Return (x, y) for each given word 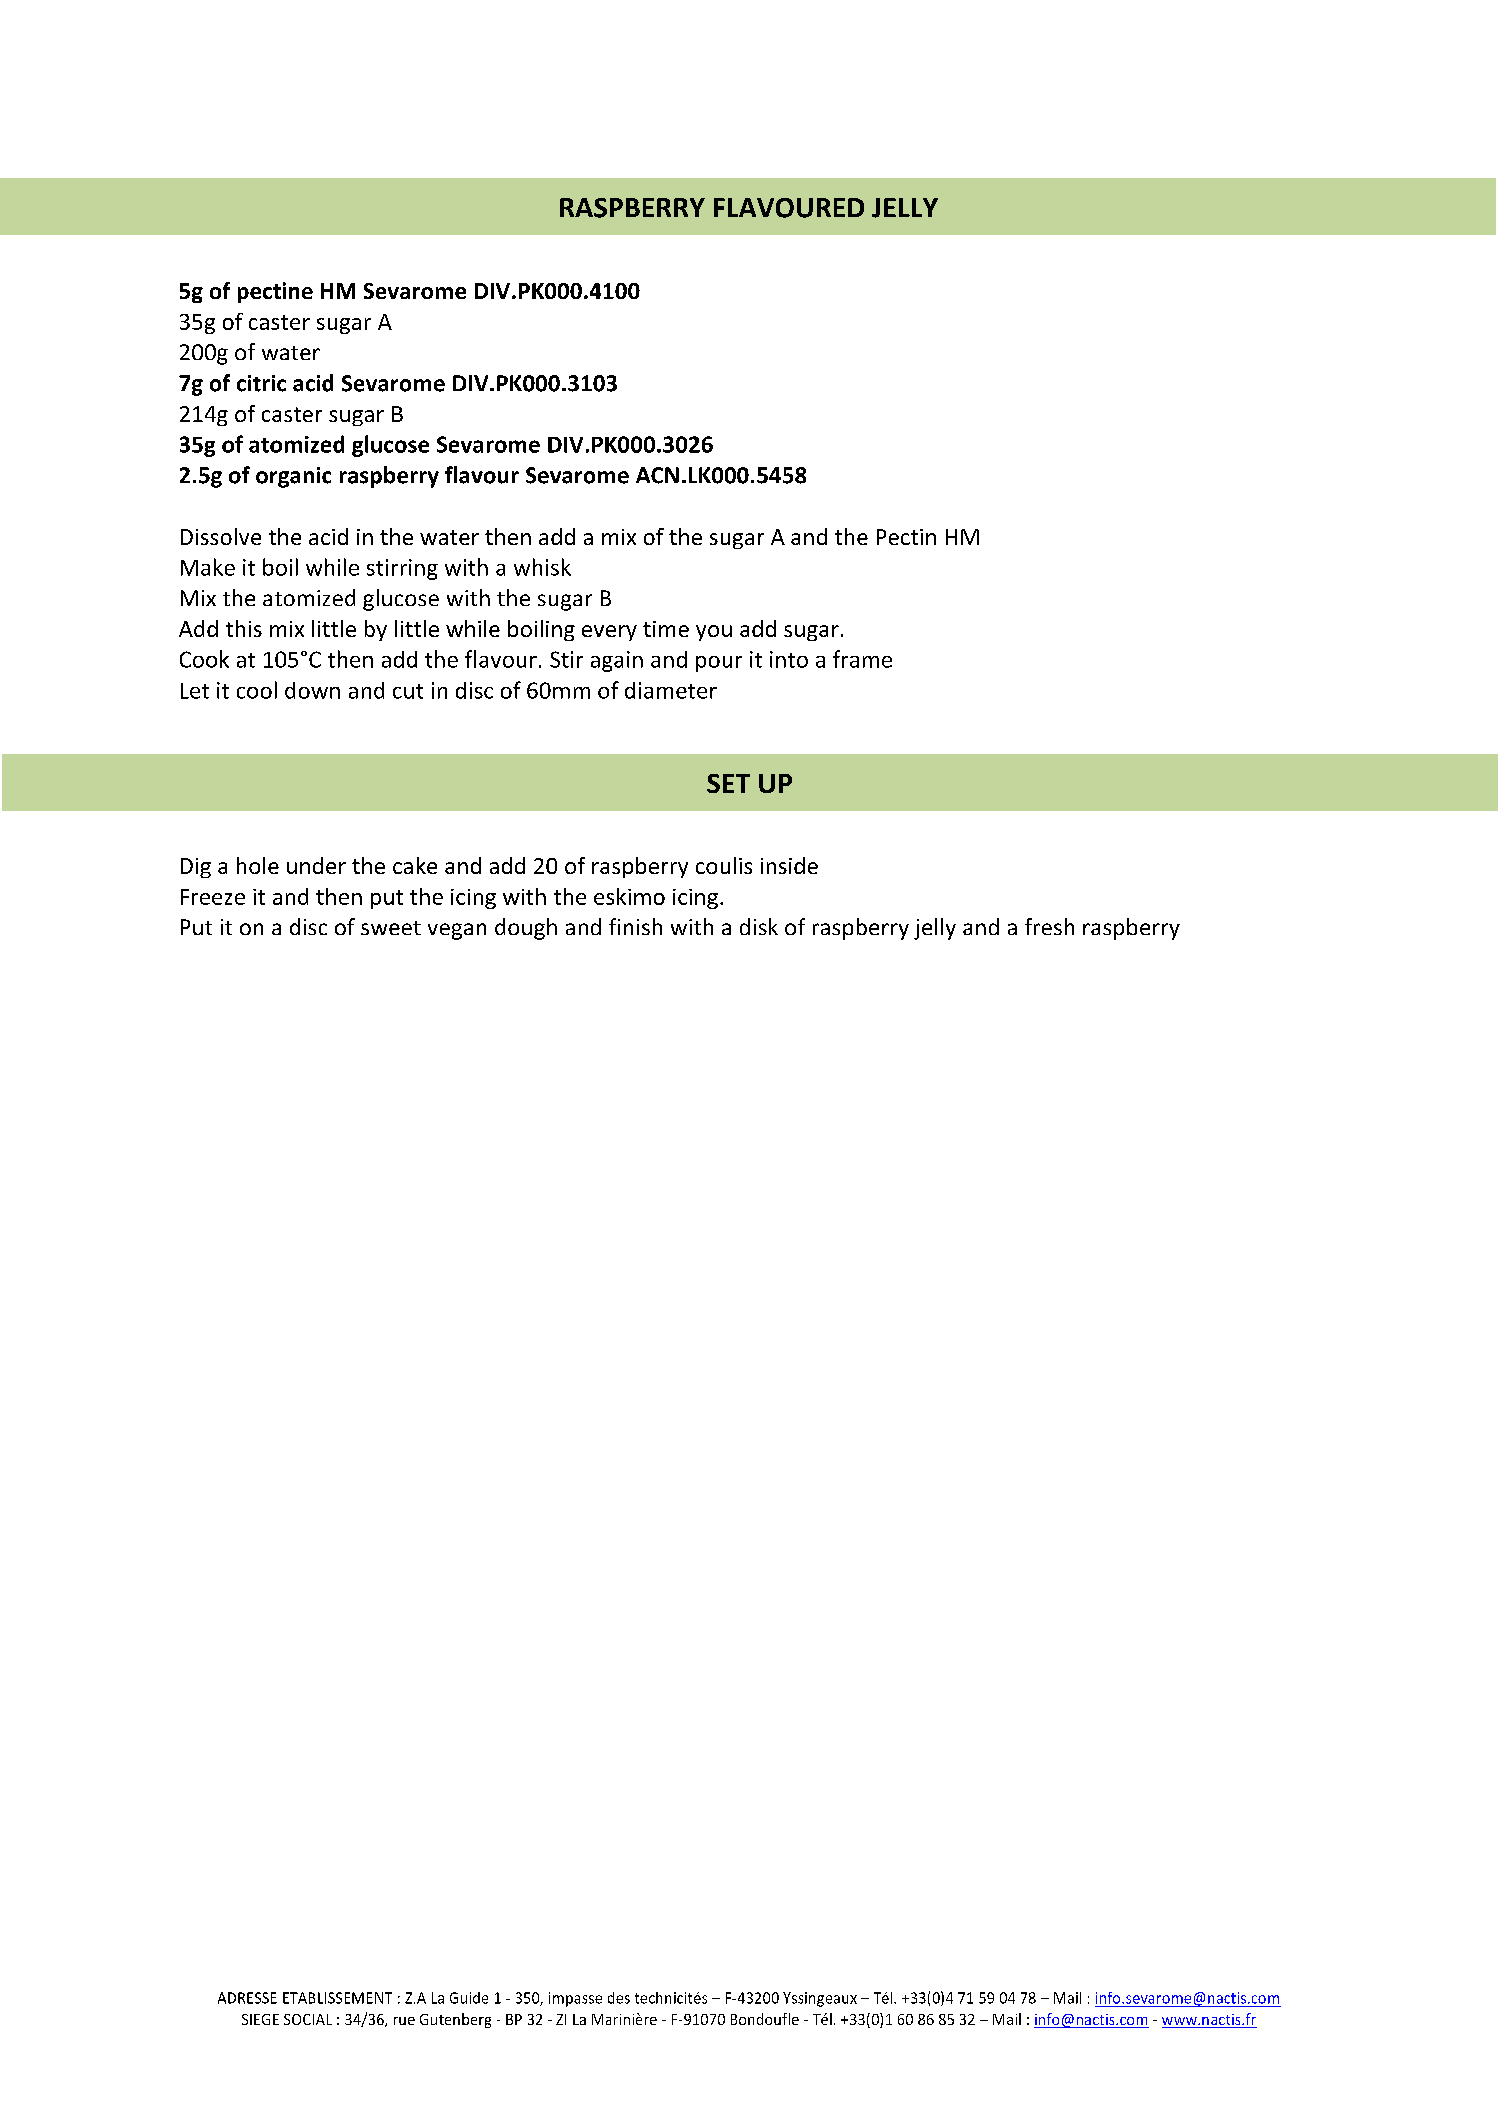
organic (293, 477)
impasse (575, 1999)
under (316, 865)
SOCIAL (308, 2019)
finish (635, 926)
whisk (542, 567)
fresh (1049, 926)
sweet (391, 928)
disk (759, 926)
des (619, 1998)
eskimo (629, 896)
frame (862, 659)
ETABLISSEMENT (337, 1998)
